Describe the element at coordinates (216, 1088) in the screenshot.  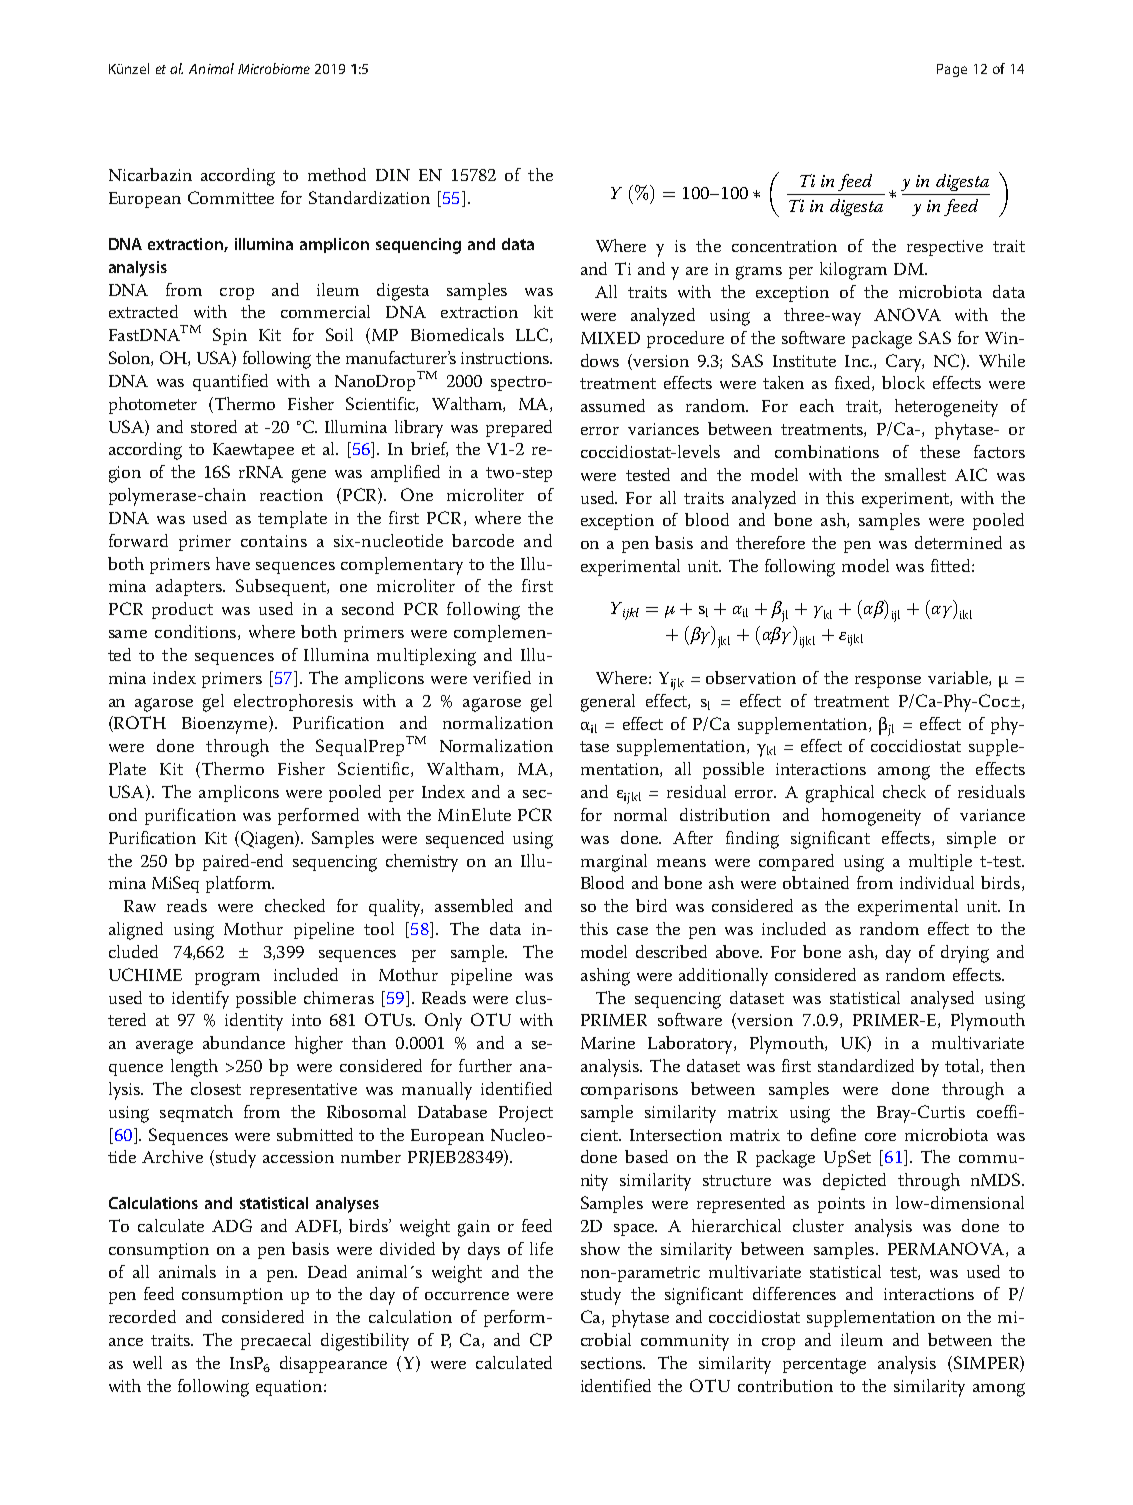
I see `closest` at that location.
